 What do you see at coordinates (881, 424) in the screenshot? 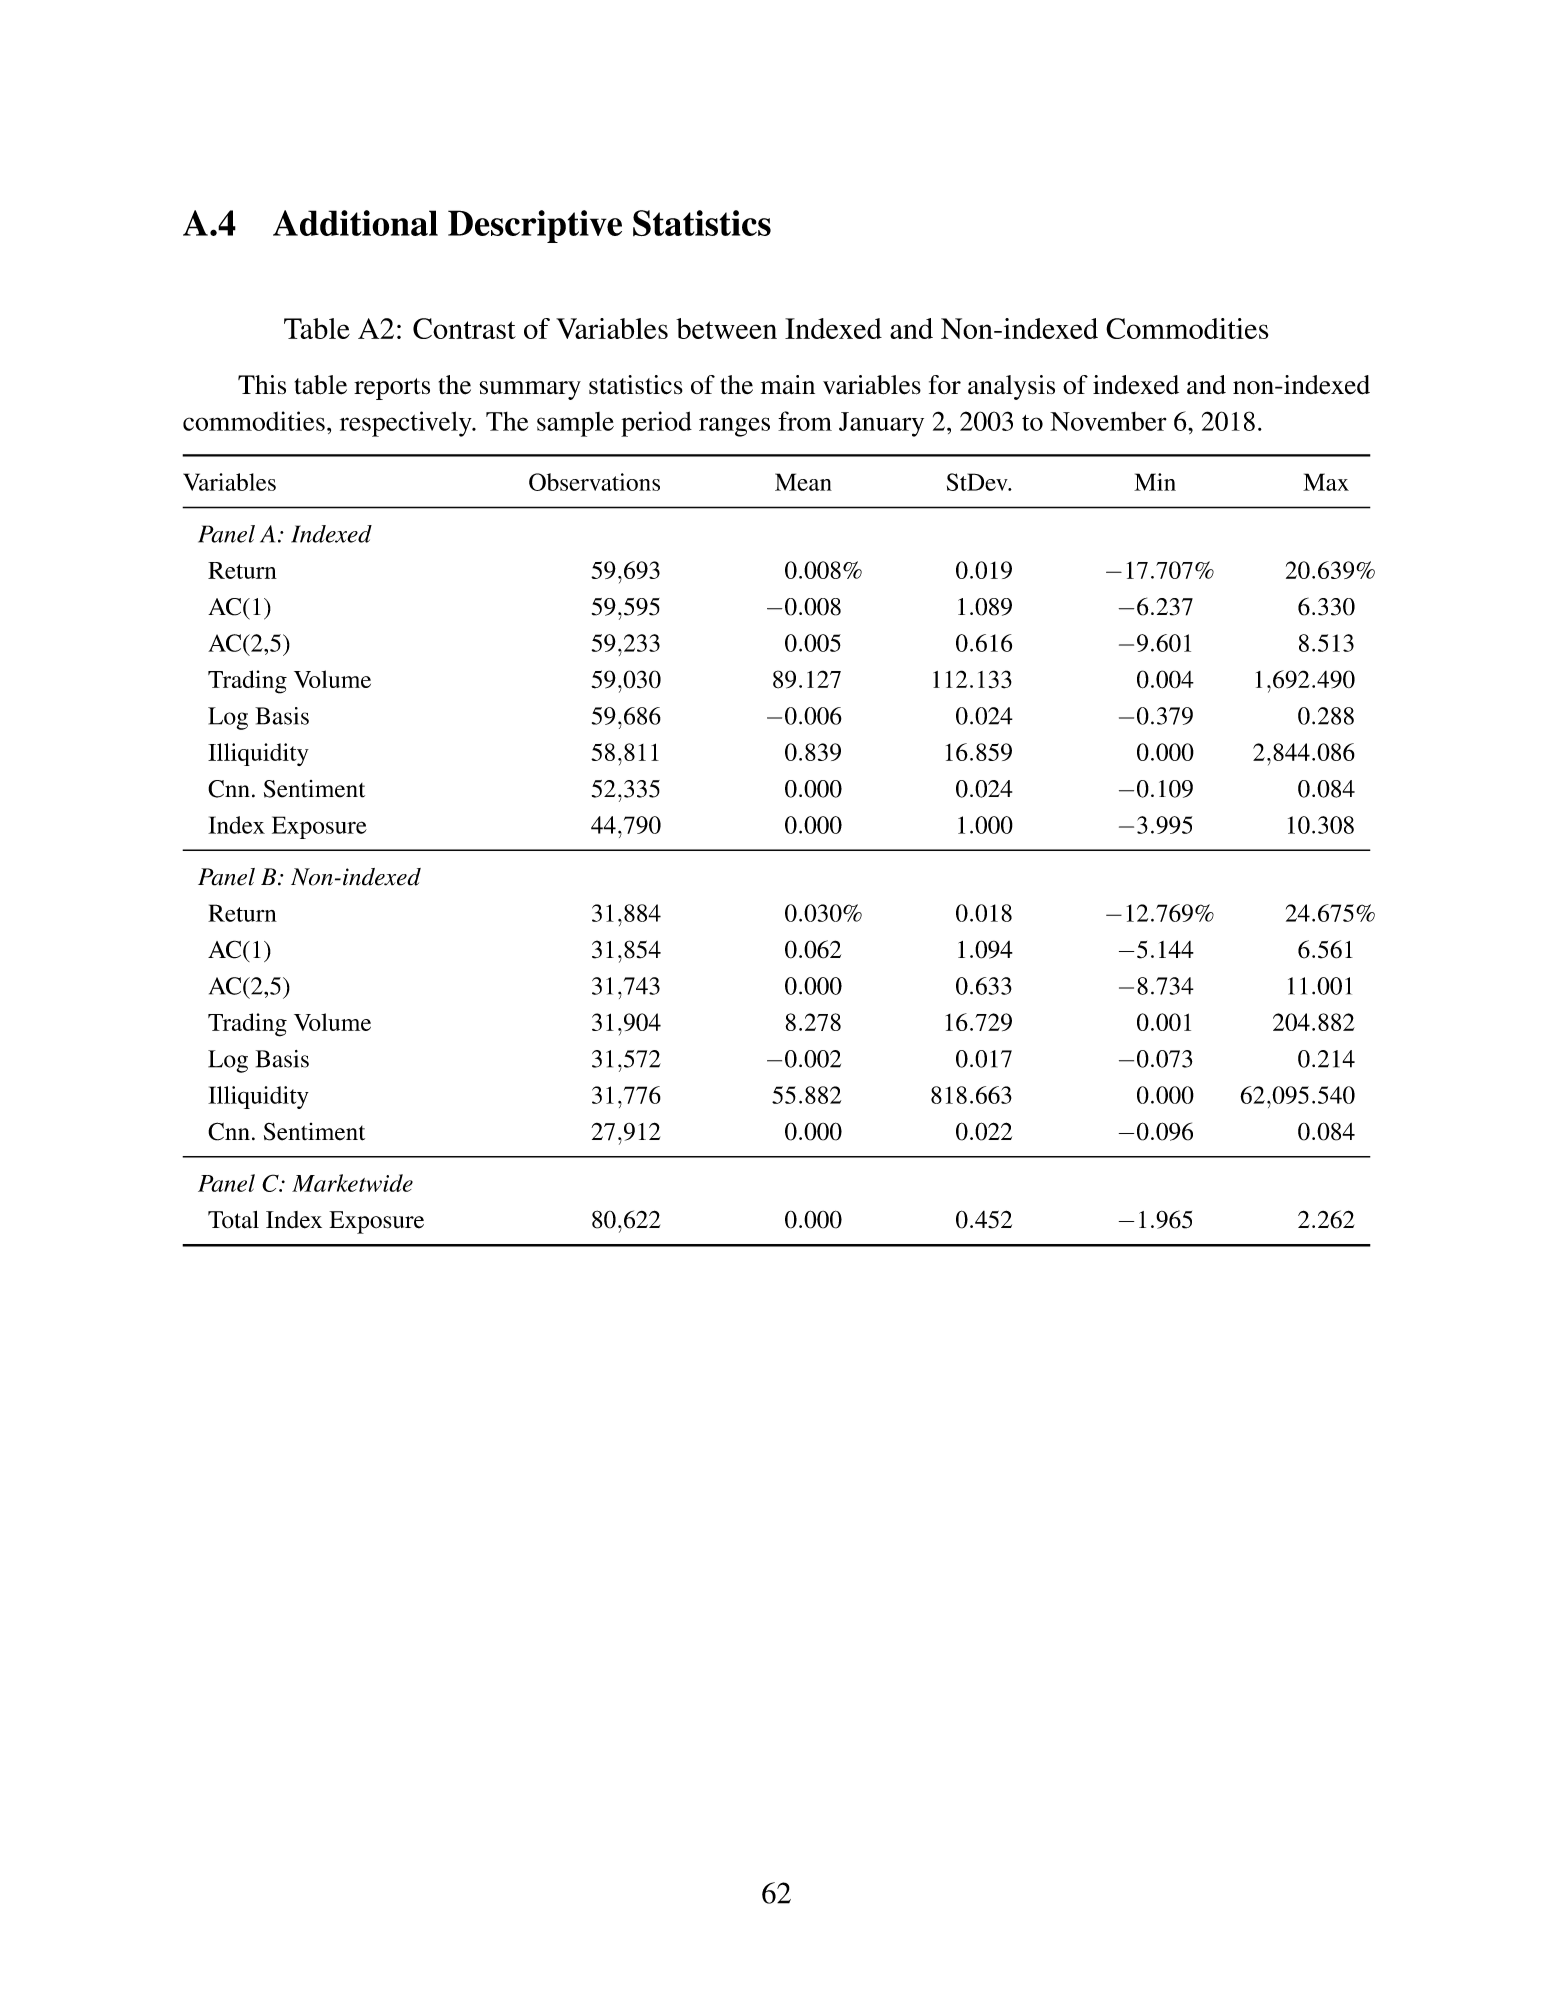
I see `January` at bounding box center [881, 424].
